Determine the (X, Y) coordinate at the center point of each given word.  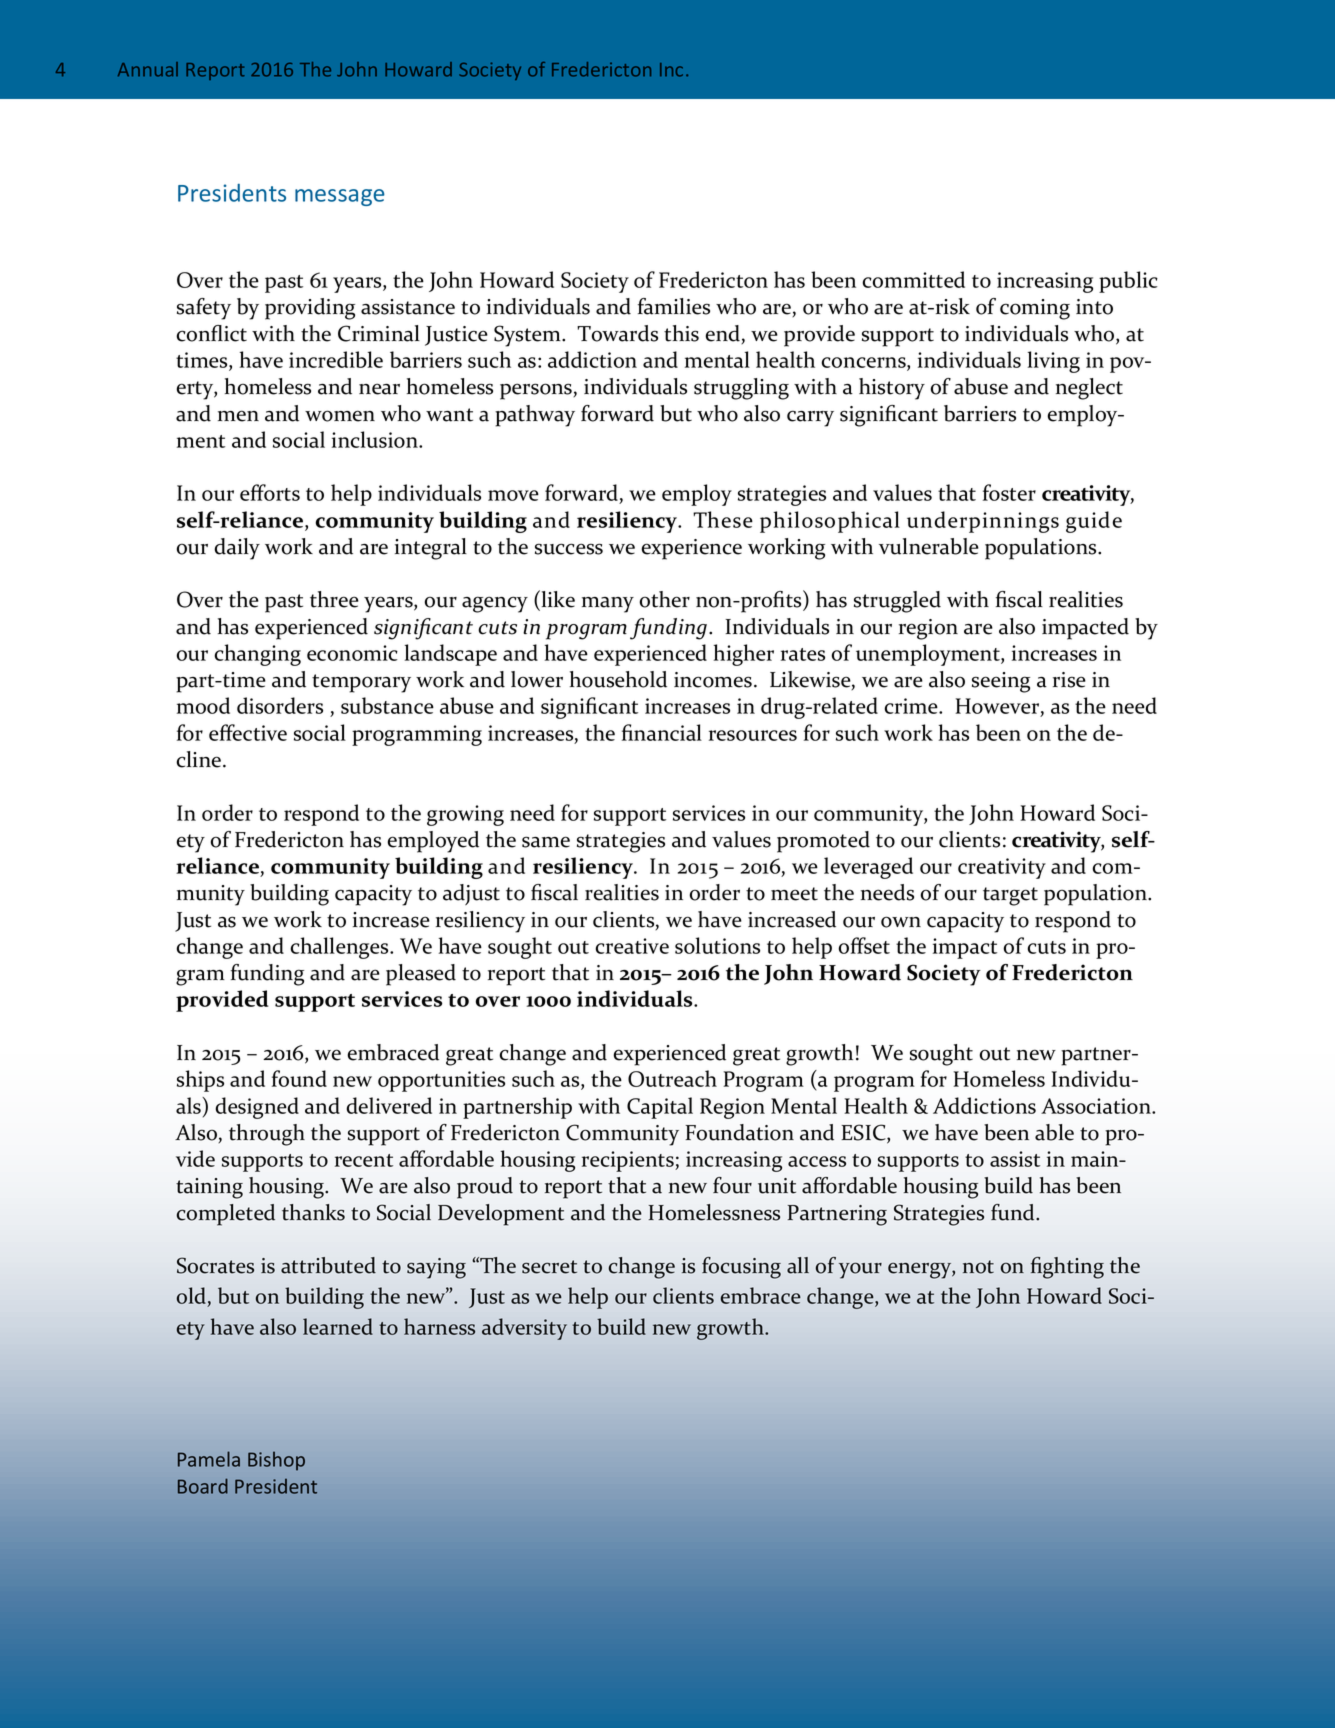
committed (913, 279)
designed (257, 1108)
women (340, 416)
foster (1009, 492)
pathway (535, 416)
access (817, 1161)
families (674, 306)
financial (662, 732)
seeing (1001, 682)
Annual (148, 69)
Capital (660, 1108)
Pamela (209, 1459)
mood (203, 705)
